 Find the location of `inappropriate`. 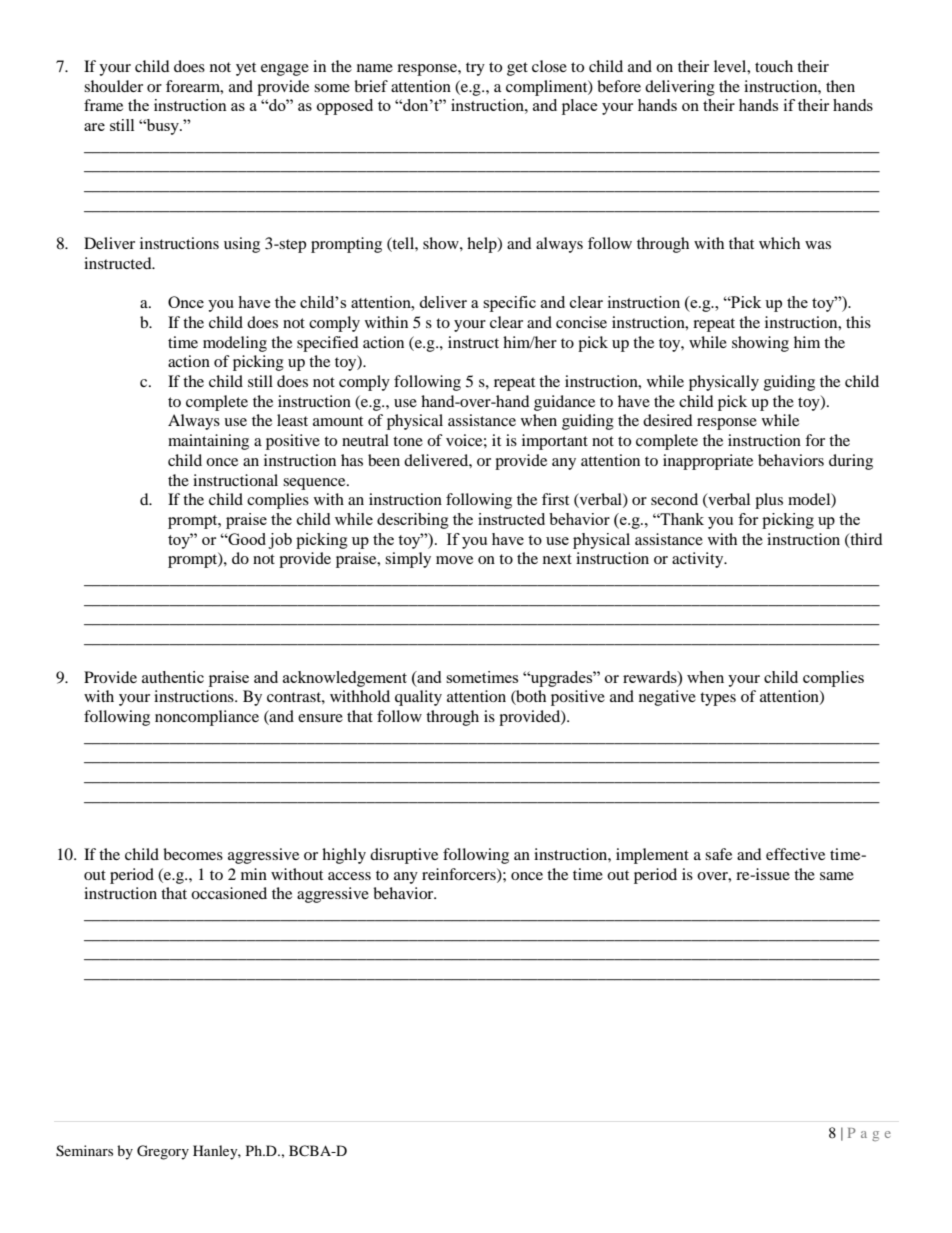

inappropriate is located at coordinates (708, 462).
